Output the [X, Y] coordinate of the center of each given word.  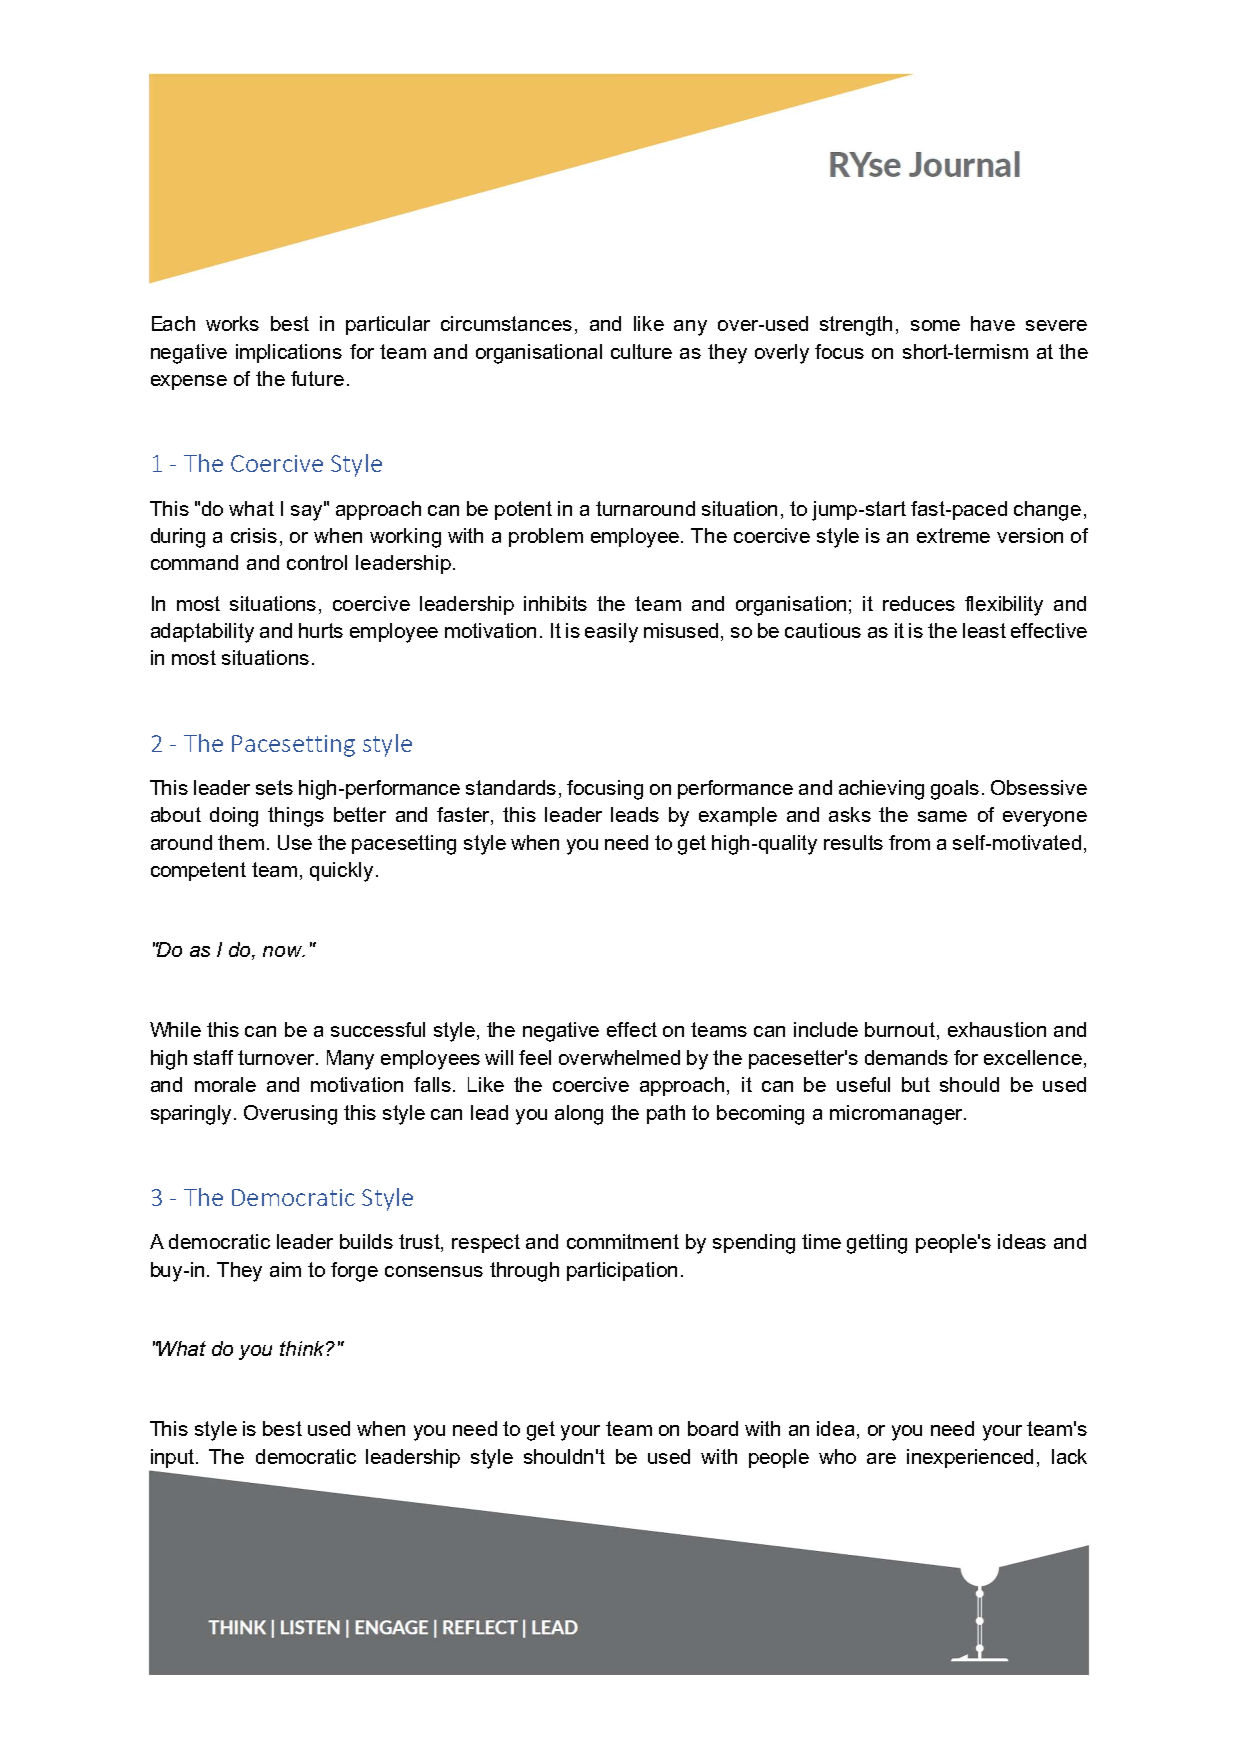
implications [289, 353]
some [935, 325]
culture [641, 351]
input [174, 1458]
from [909, 842]
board [713, 1428]
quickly [341, 872]
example [738, 816]
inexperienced [970, 1458]
